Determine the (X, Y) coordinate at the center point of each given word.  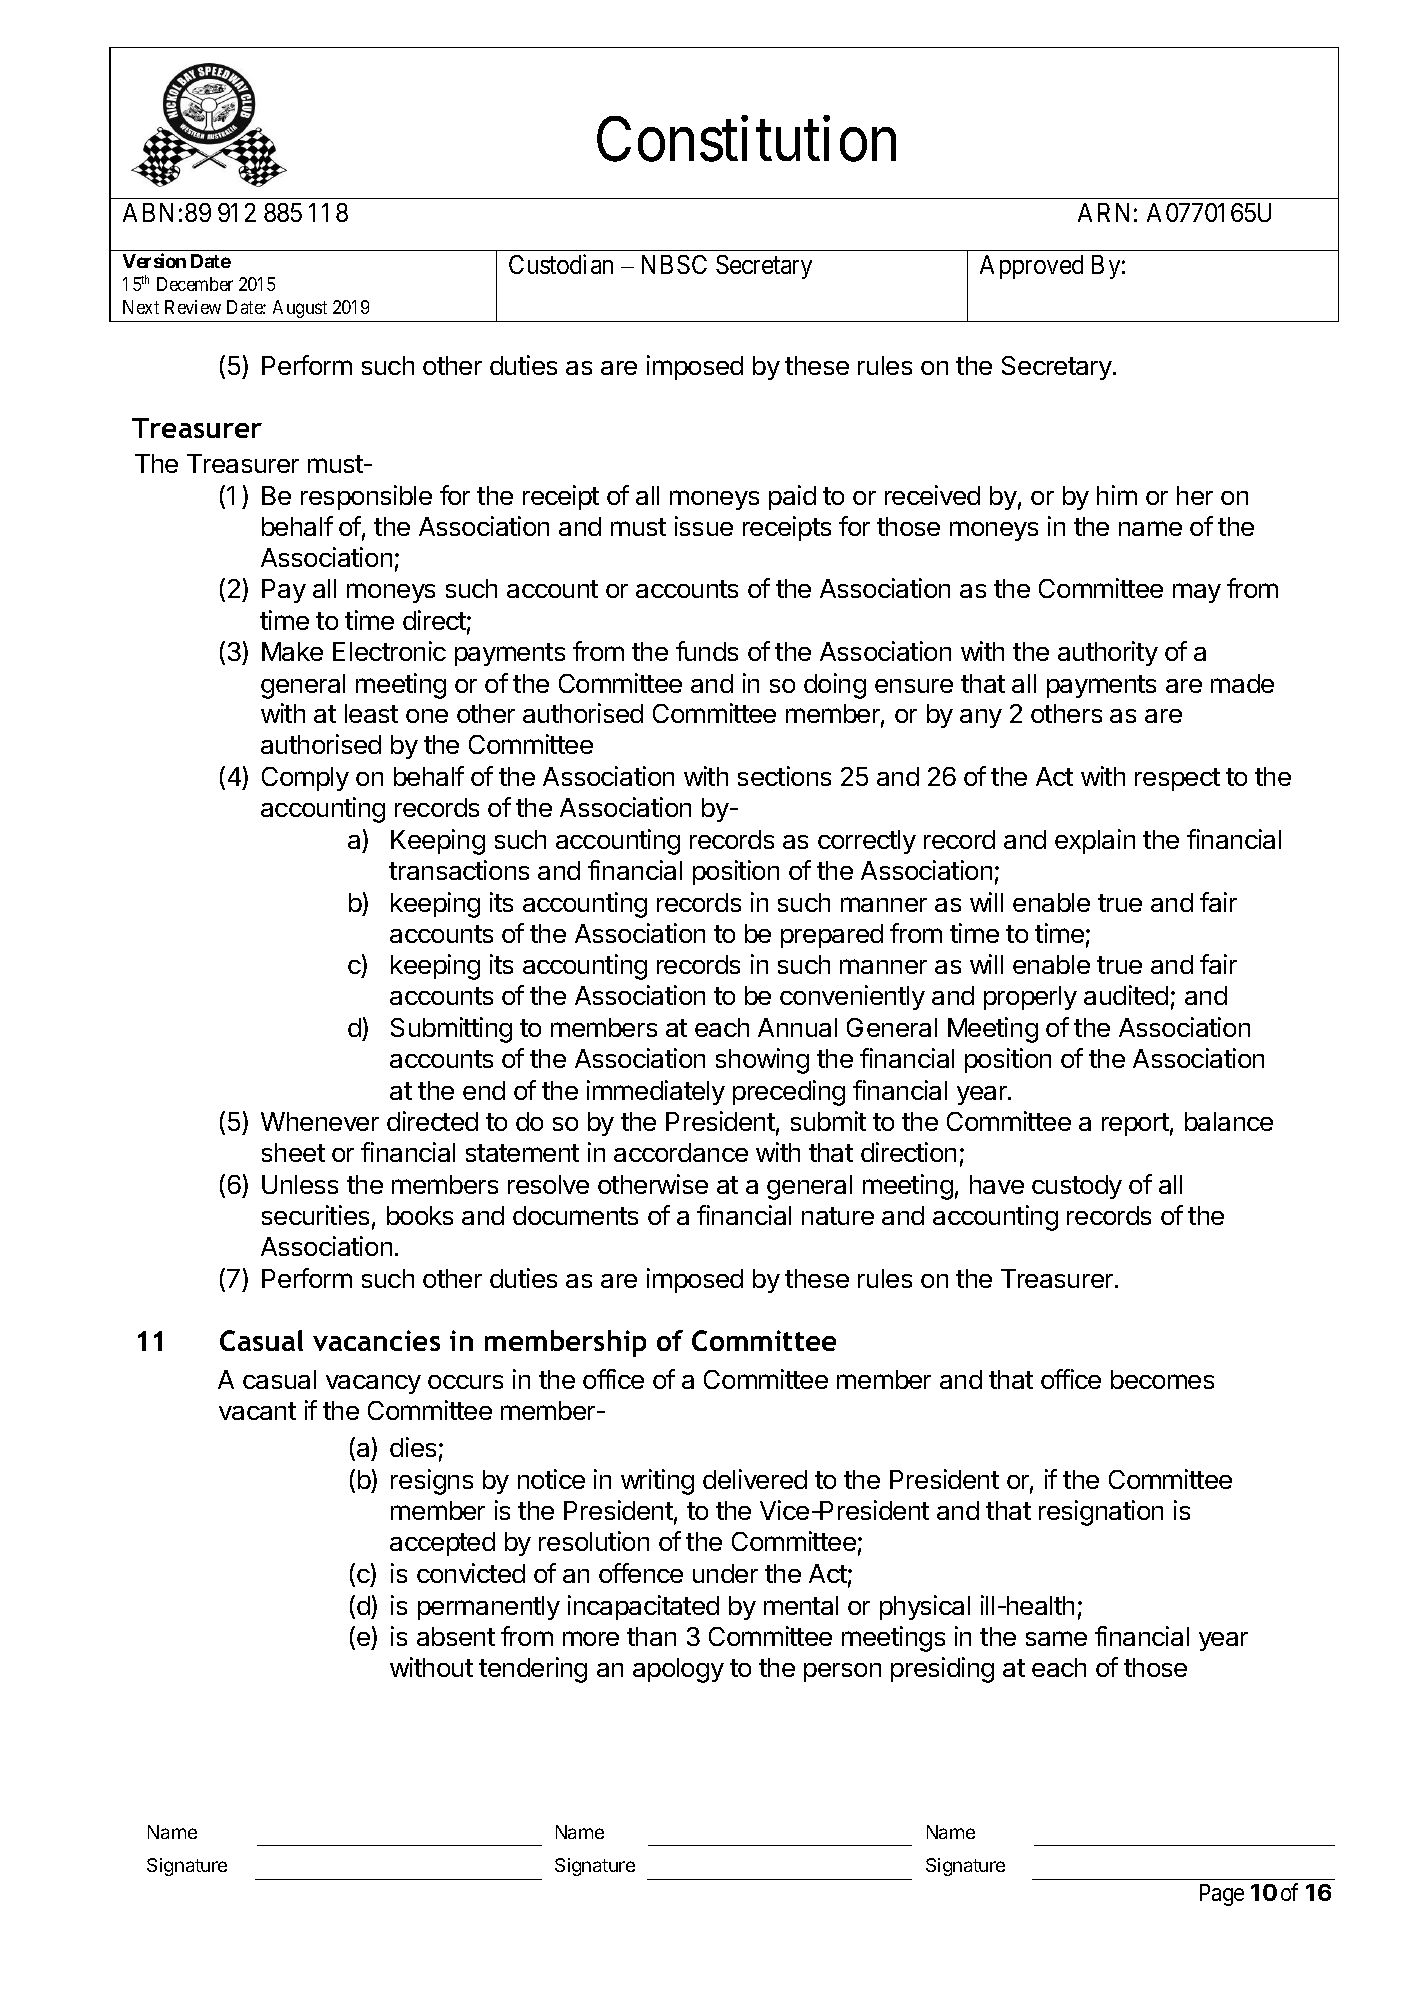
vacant (257, 1411)
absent (456, 1636)
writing (657, 1482)
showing (762, 1061)
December (195, 284)
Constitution (746, 139)
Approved (1031, 267)
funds (707, 651)
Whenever (320, 1121)
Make (292, 651)
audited (1126, 995)
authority (1108, 653)
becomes (1162, 1379)
